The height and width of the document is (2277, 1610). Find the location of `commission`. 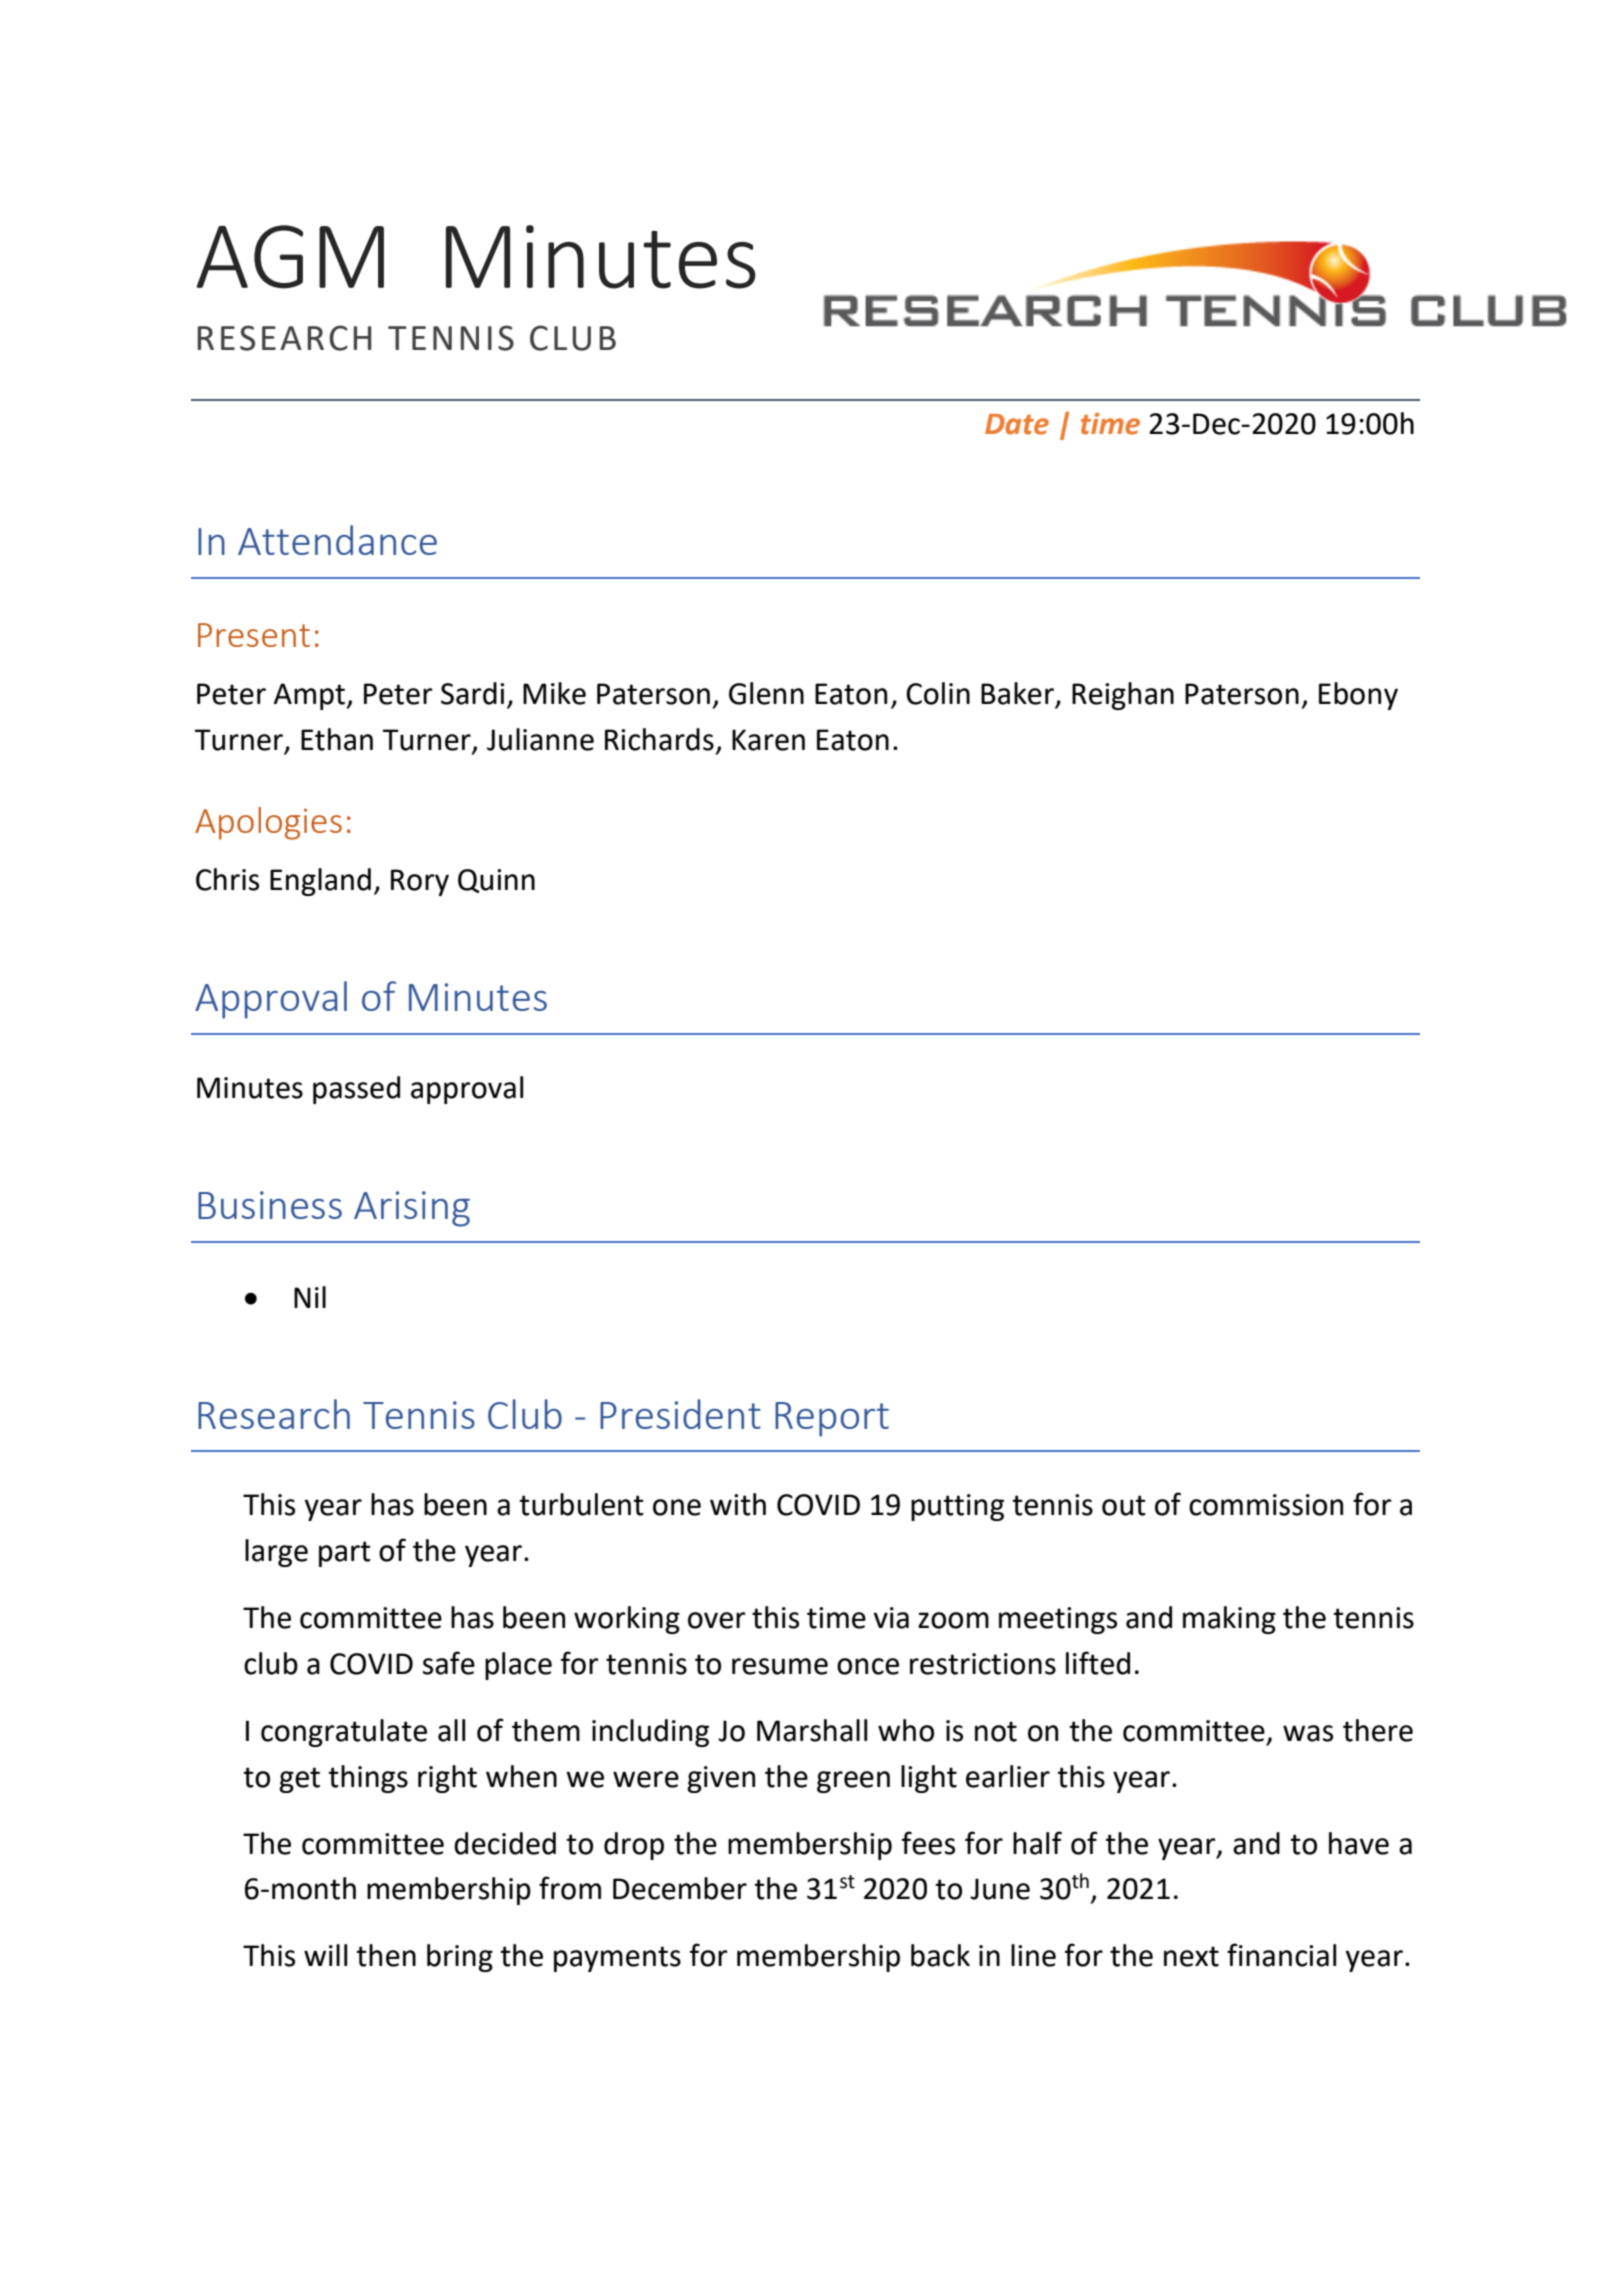

commission is located at coordinates (1266, 1505).
